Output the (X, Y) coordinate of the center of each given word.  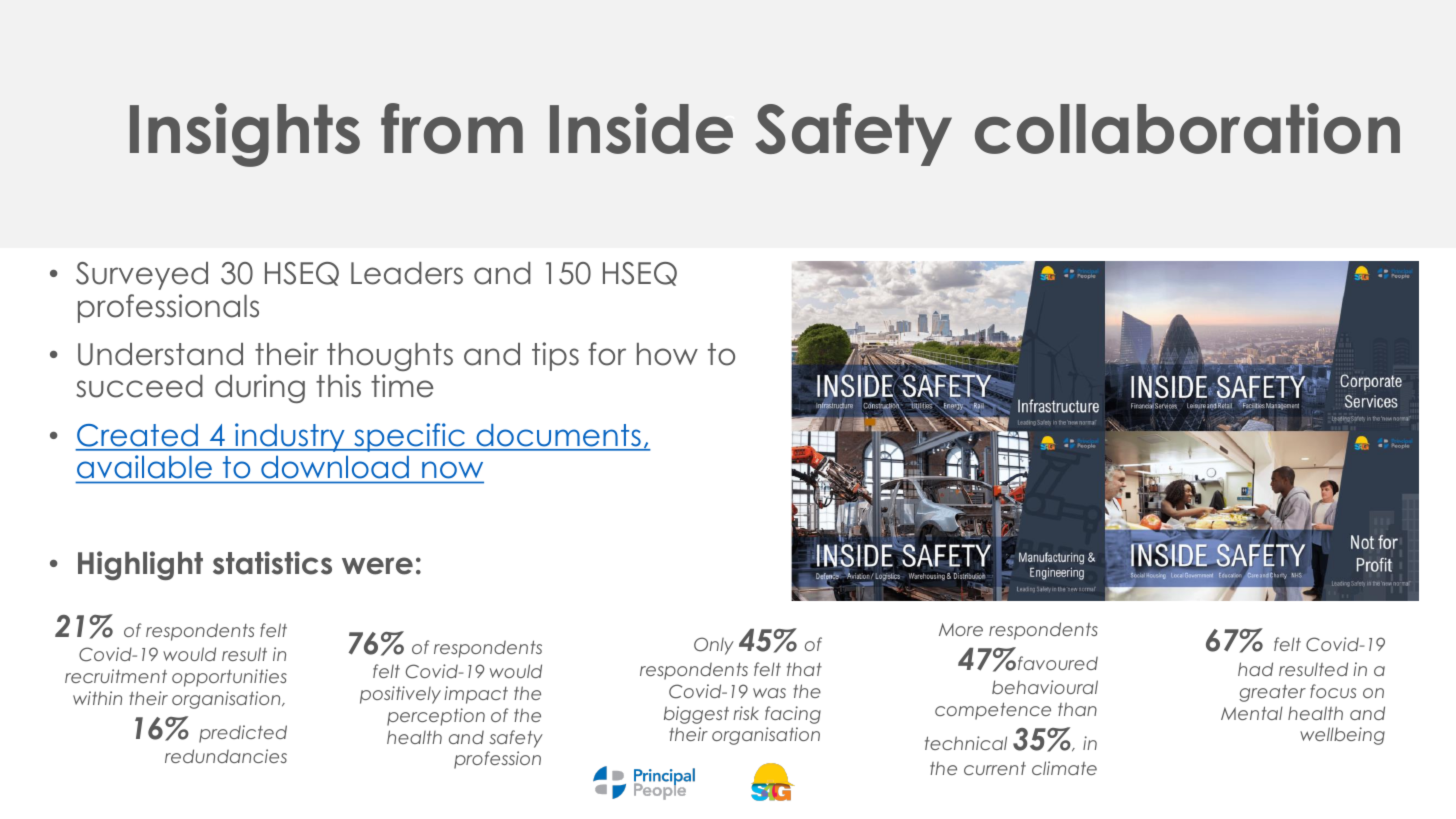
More (961, 629)
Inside (641, 128)
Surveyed (142, 276)
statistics (272, 563)
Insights (245, 135)
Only (714, 646)
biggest (696, 715)
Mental (1252, 713)
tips (555, 356)
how (667, 354)
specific (409, 437)
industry (290, 437)
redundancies (226, 756)
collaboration (1187, 128)
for (607, 354)
